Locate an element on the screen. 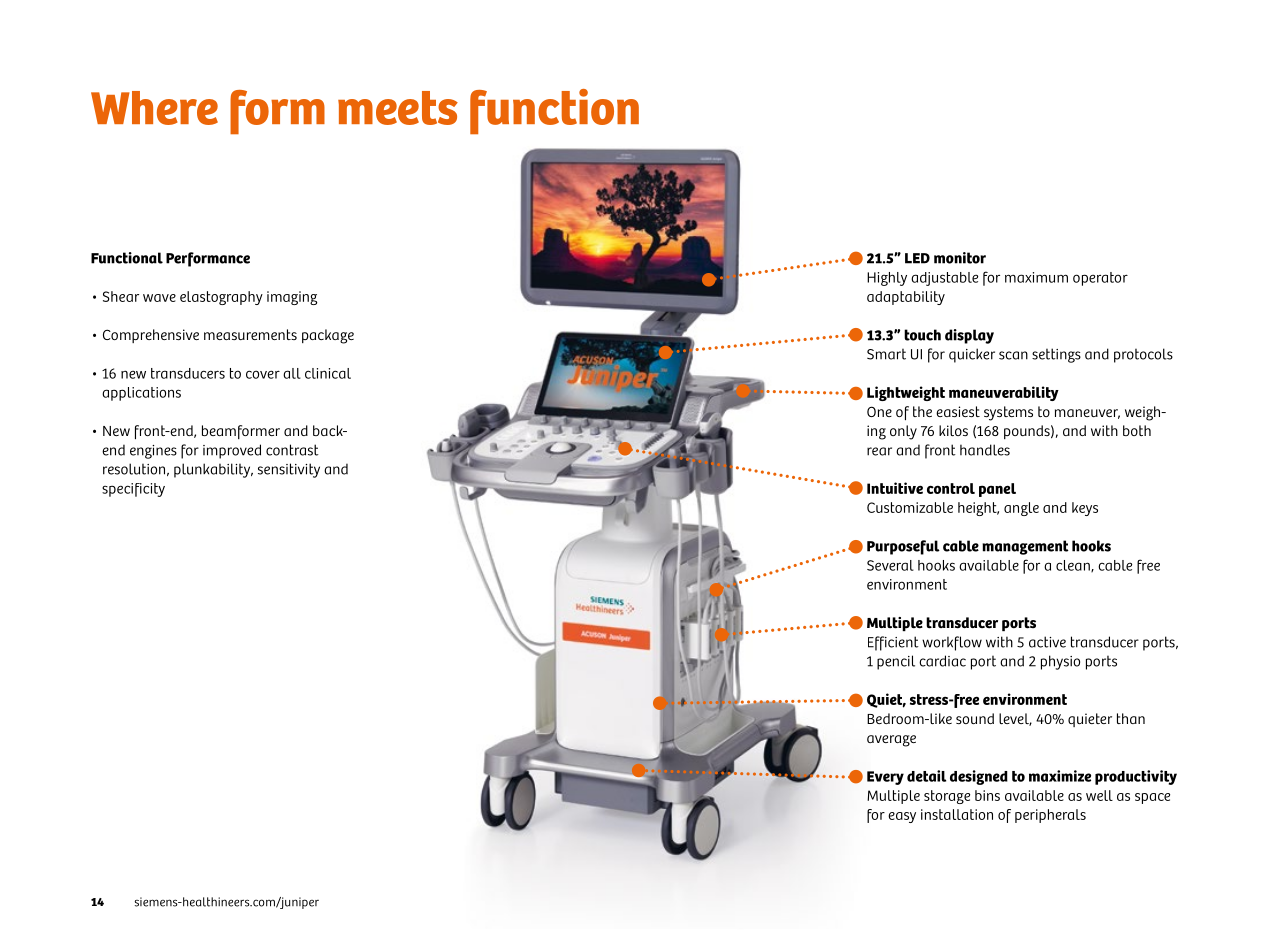 This screenshot has height=952, width=1270. measurements is located at coordinates (250, 334).
